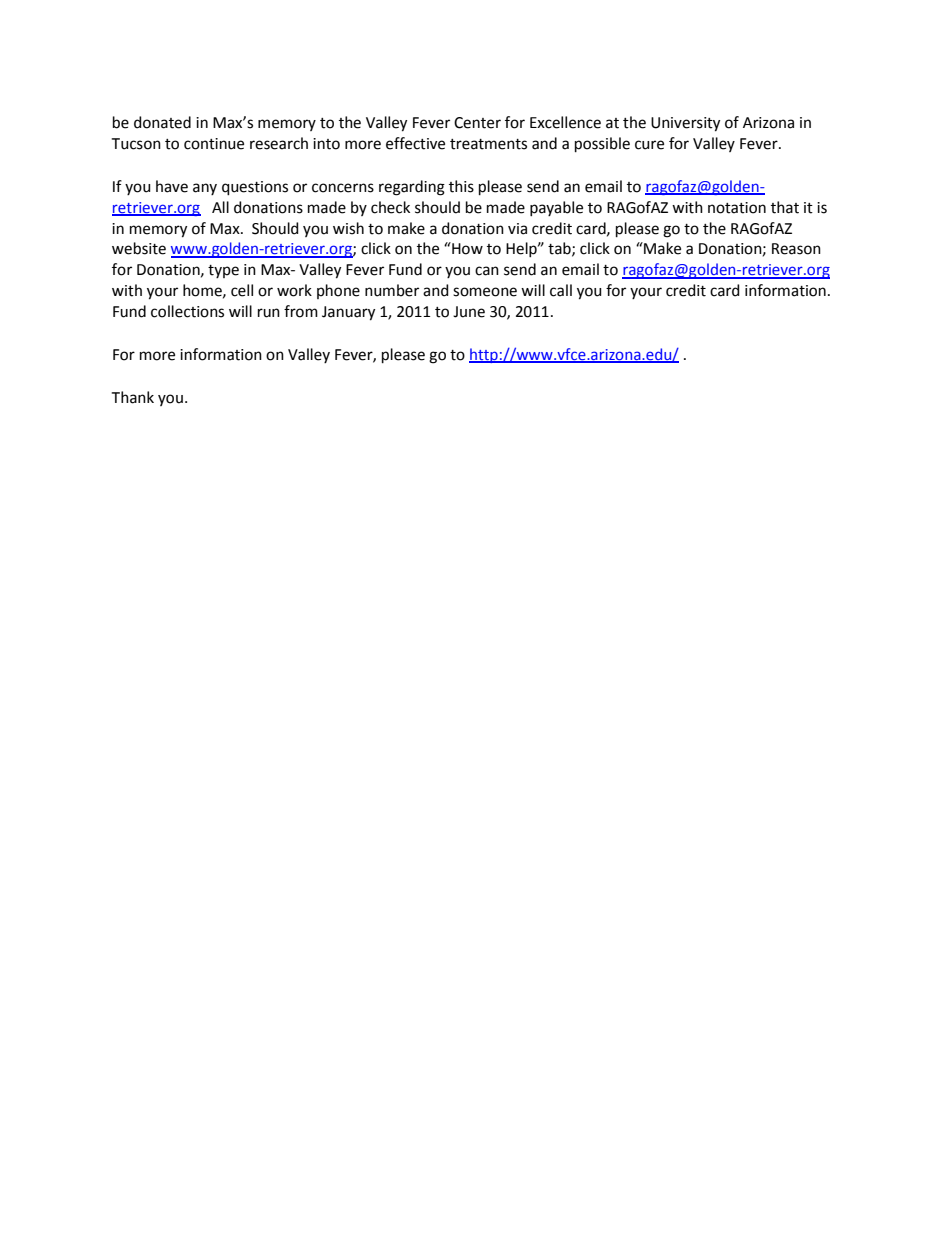 This page has width=952, height=1233. I want to click on Center, so click(477, 123).
